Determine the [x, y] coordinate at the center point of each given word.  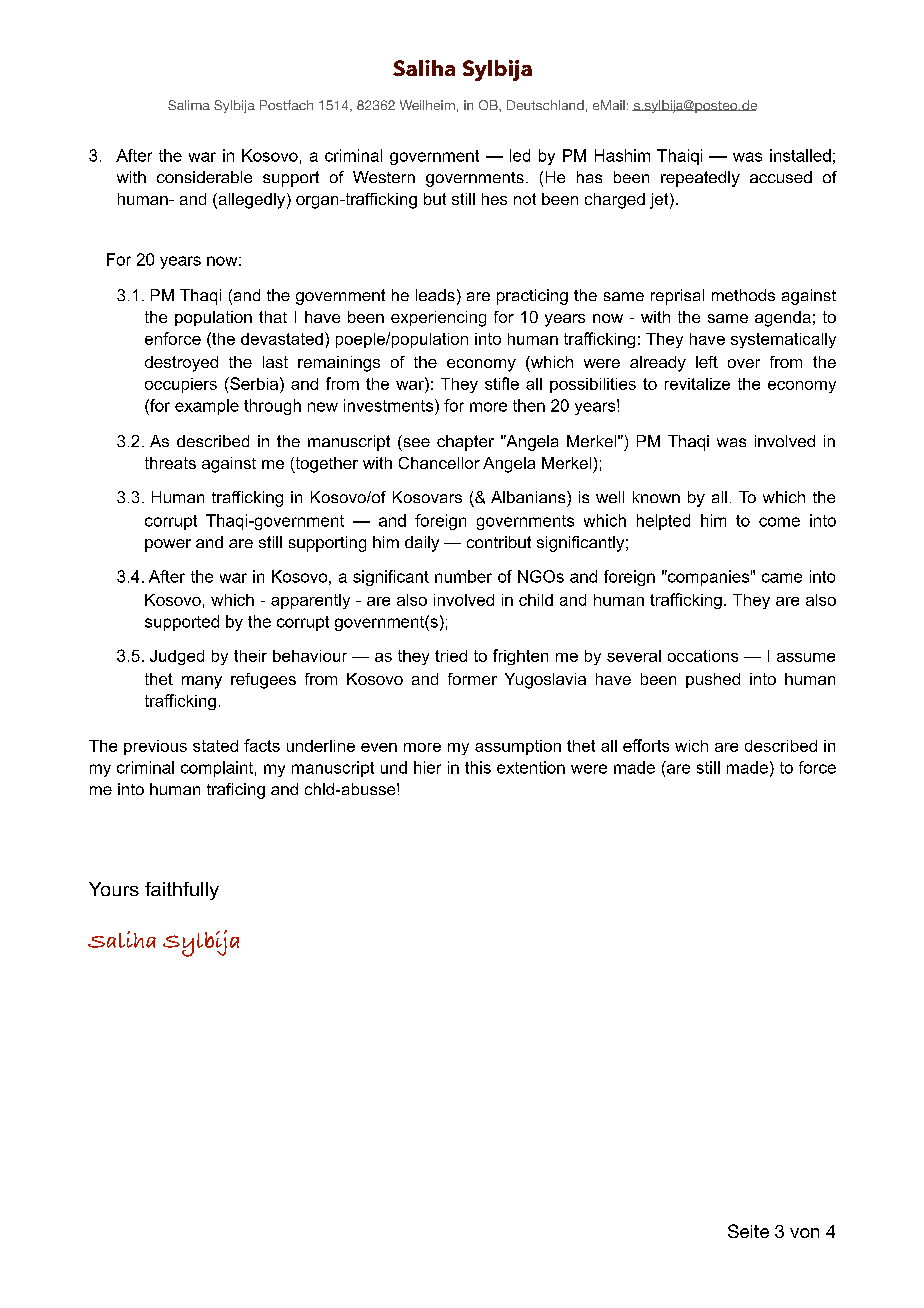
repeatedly [700, 179]
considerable [204, 177]
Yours [114, 889]
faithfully [182, 891]
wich [691, 746]
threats [170, 463]
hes [494, 199]
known [656, 497]
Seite [748, 1231]
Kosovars [427, 497]
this [478, 767]
